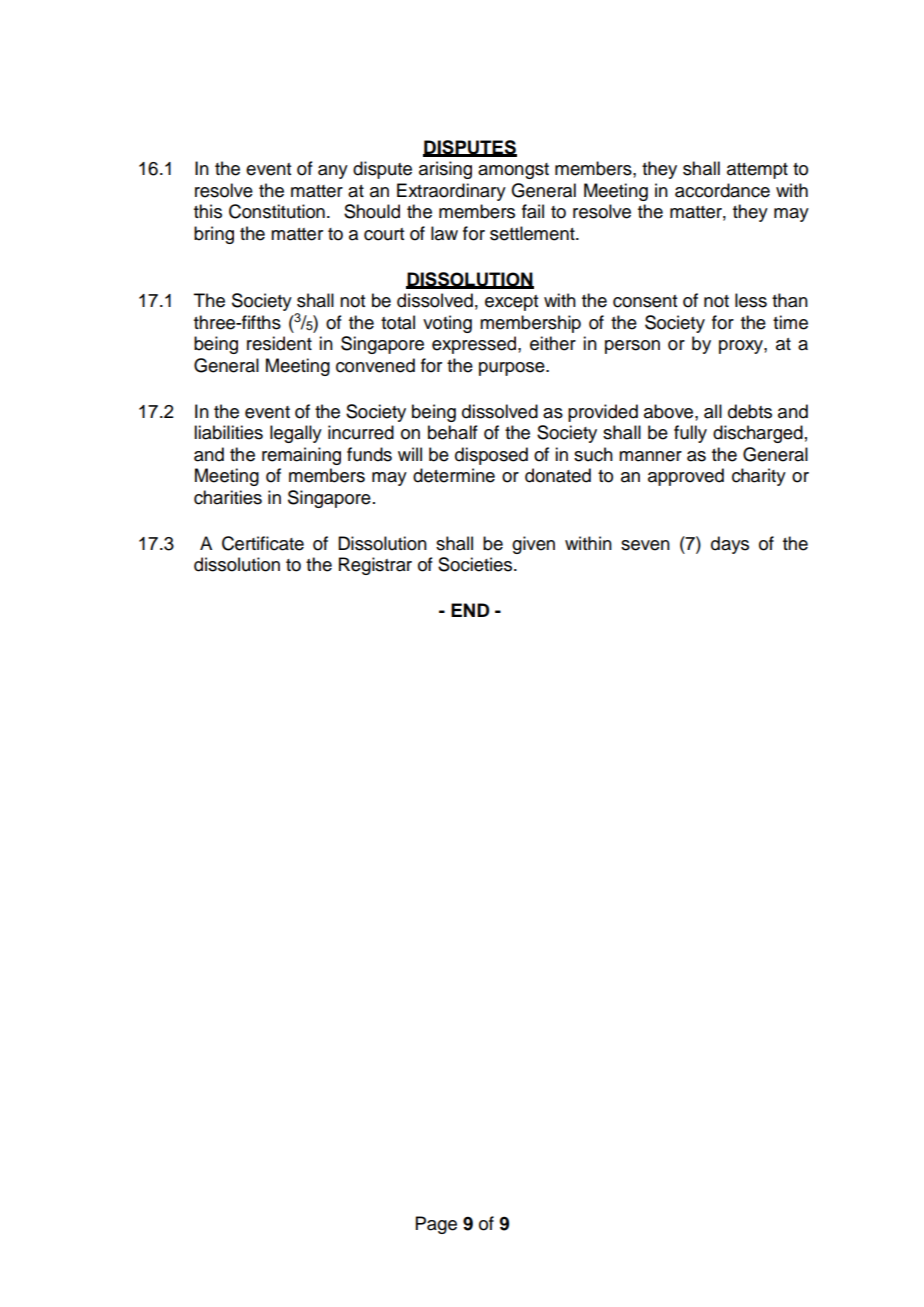 This screenshot has width=924, height=1307. What do you see at coordinates (263, 543) in the screenshot?
I see `Certificate` at bounding box center [263, 543].
